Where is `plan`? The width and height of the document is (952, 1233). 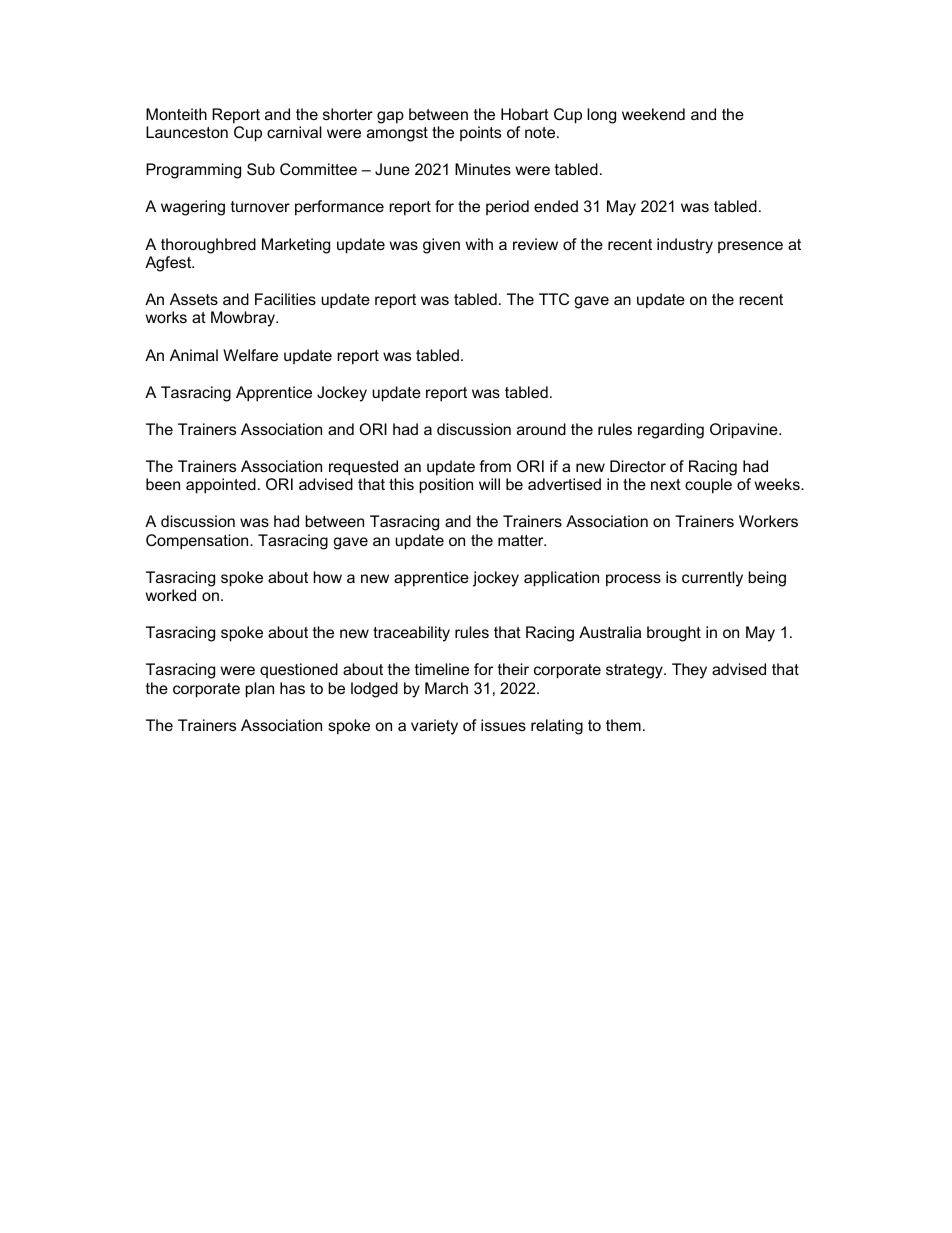
plan is located at coordinates (260, 690).
